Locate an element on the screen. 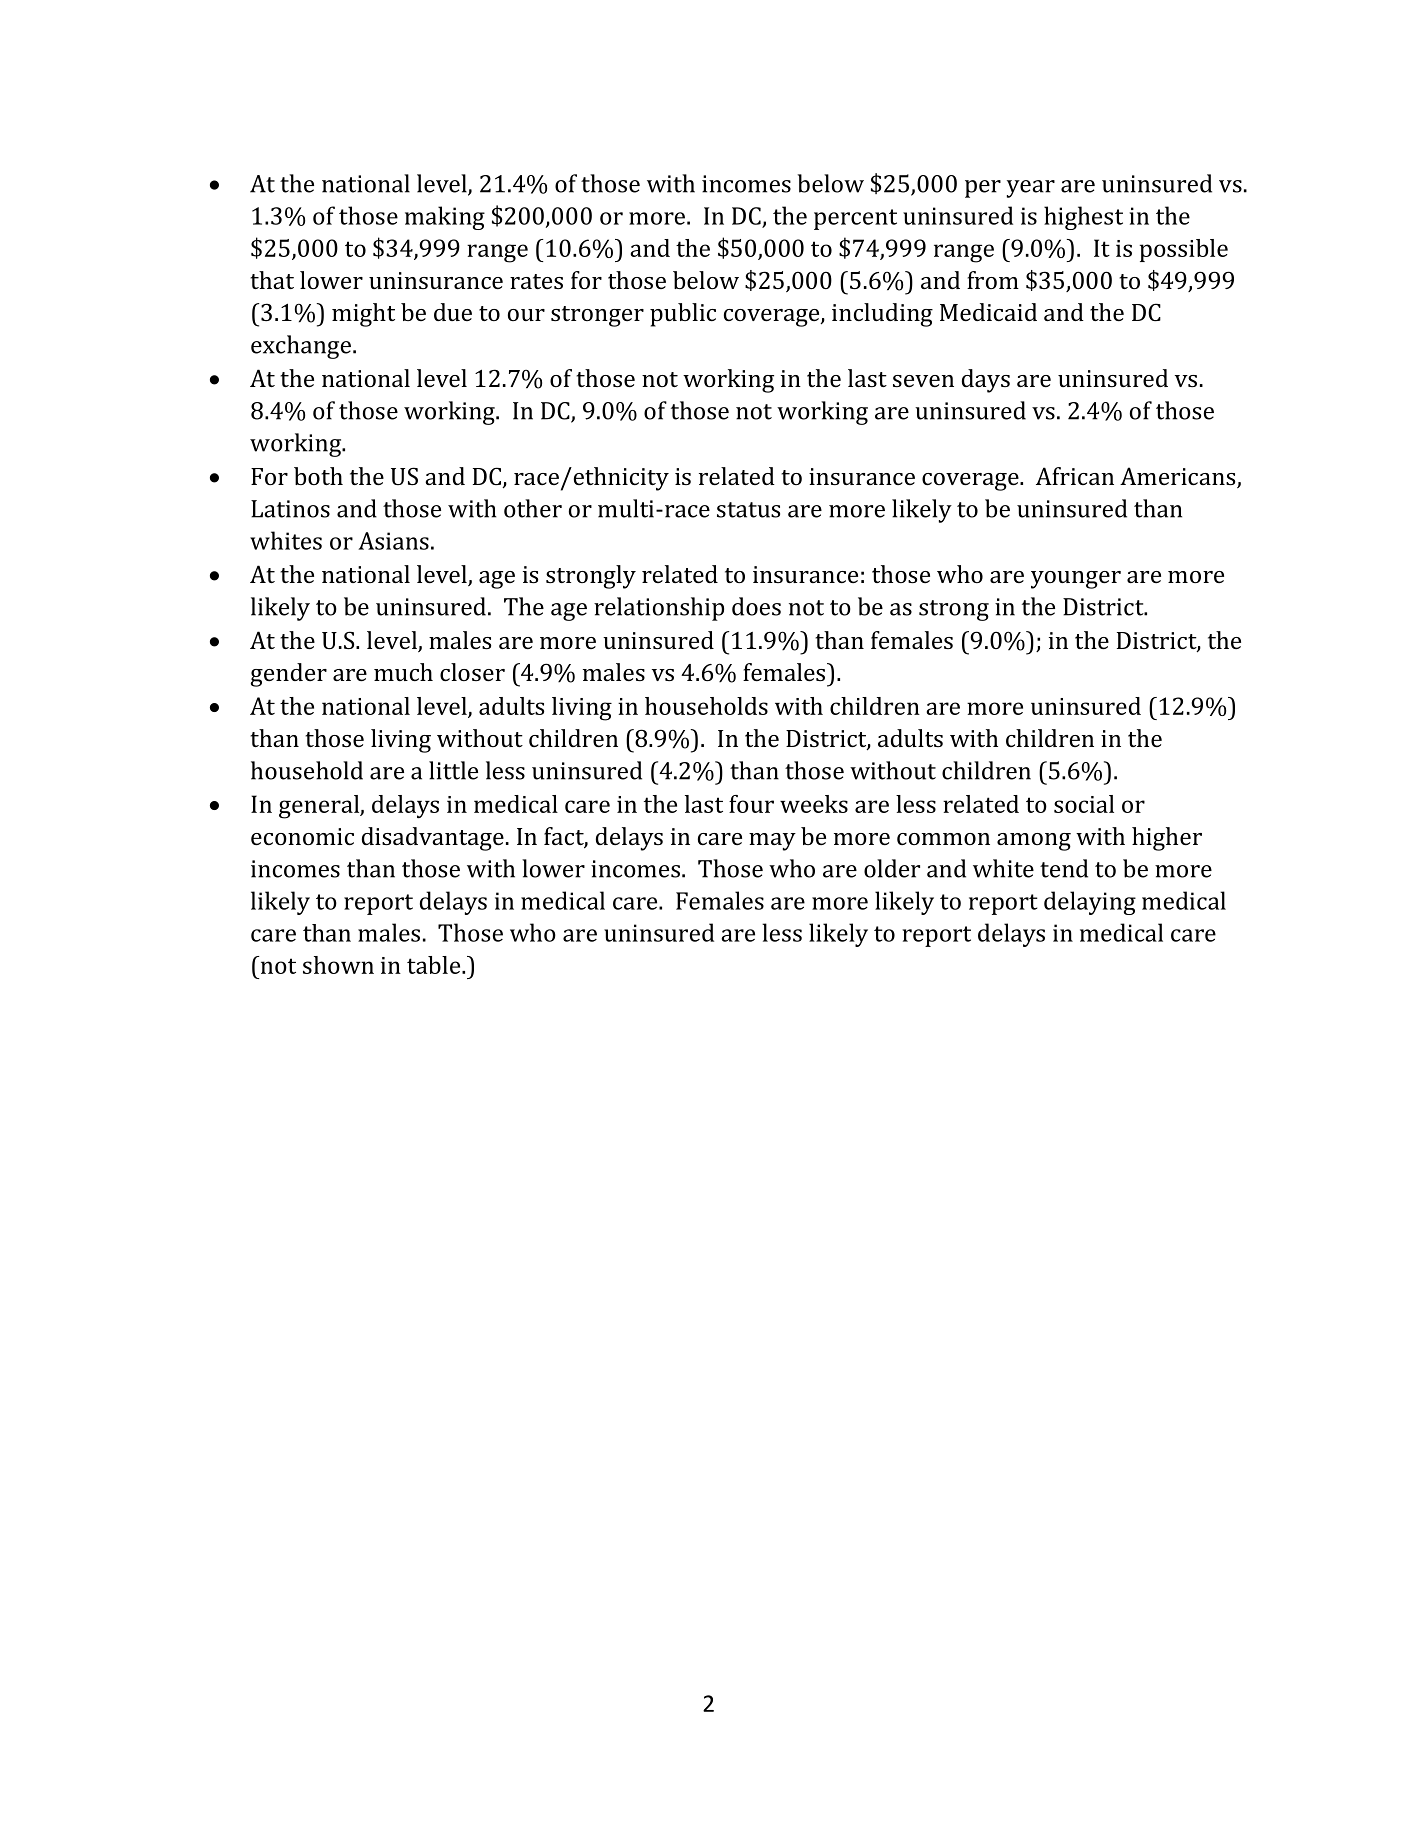 This screenshot has height=1833, width=1417. highest is located at coordinates (1083, 218).
